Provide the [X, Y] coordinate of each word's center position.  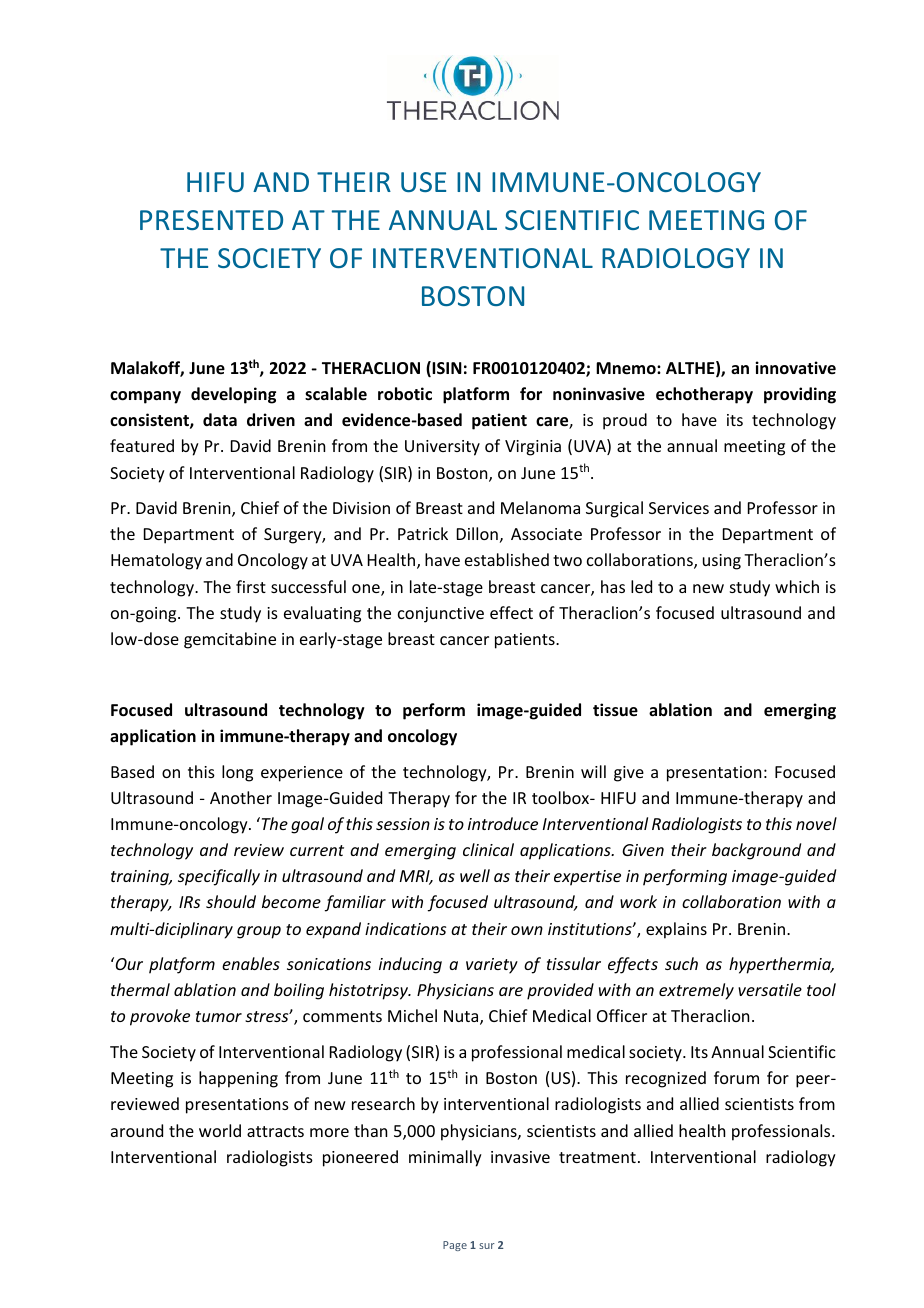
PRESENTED [211, 220]
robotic [405, 394]
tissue [615, 710]
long [237, 773]
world [220, 1130]
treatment [597, 1157]
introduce [503, 823]
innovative [795, 367]
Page [455, 1246]
